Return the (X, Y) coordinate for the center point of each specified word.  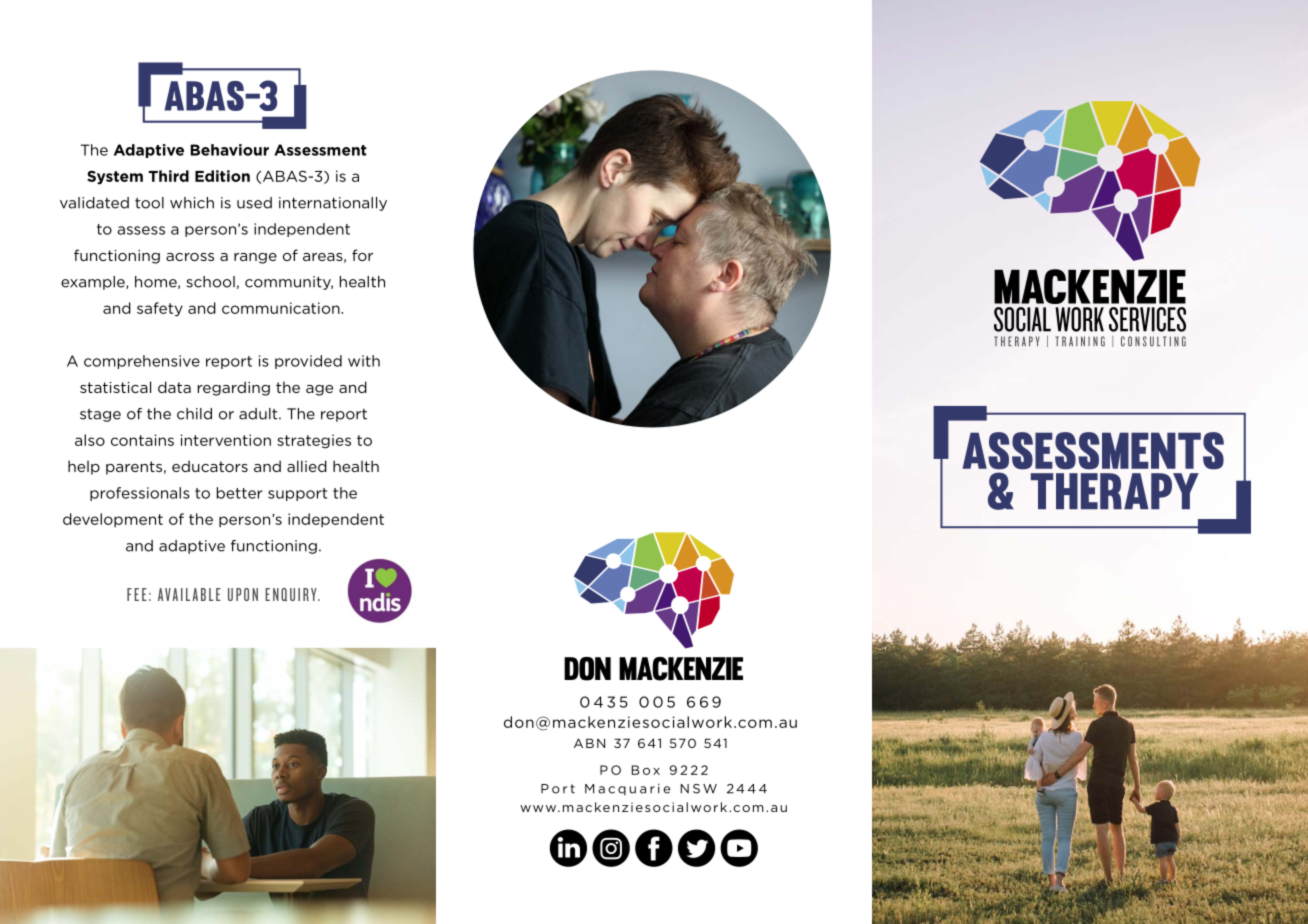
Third (168, 176)
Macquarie (627, 790)
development (113, 520)
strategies (314, 441)
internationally (333, 204)
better (240, 493)
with (364, 361)
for (362, 255)
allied (307, 466)
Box (646, 770)
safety (160, 309)
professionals (140, 494)
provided (308, 362)
